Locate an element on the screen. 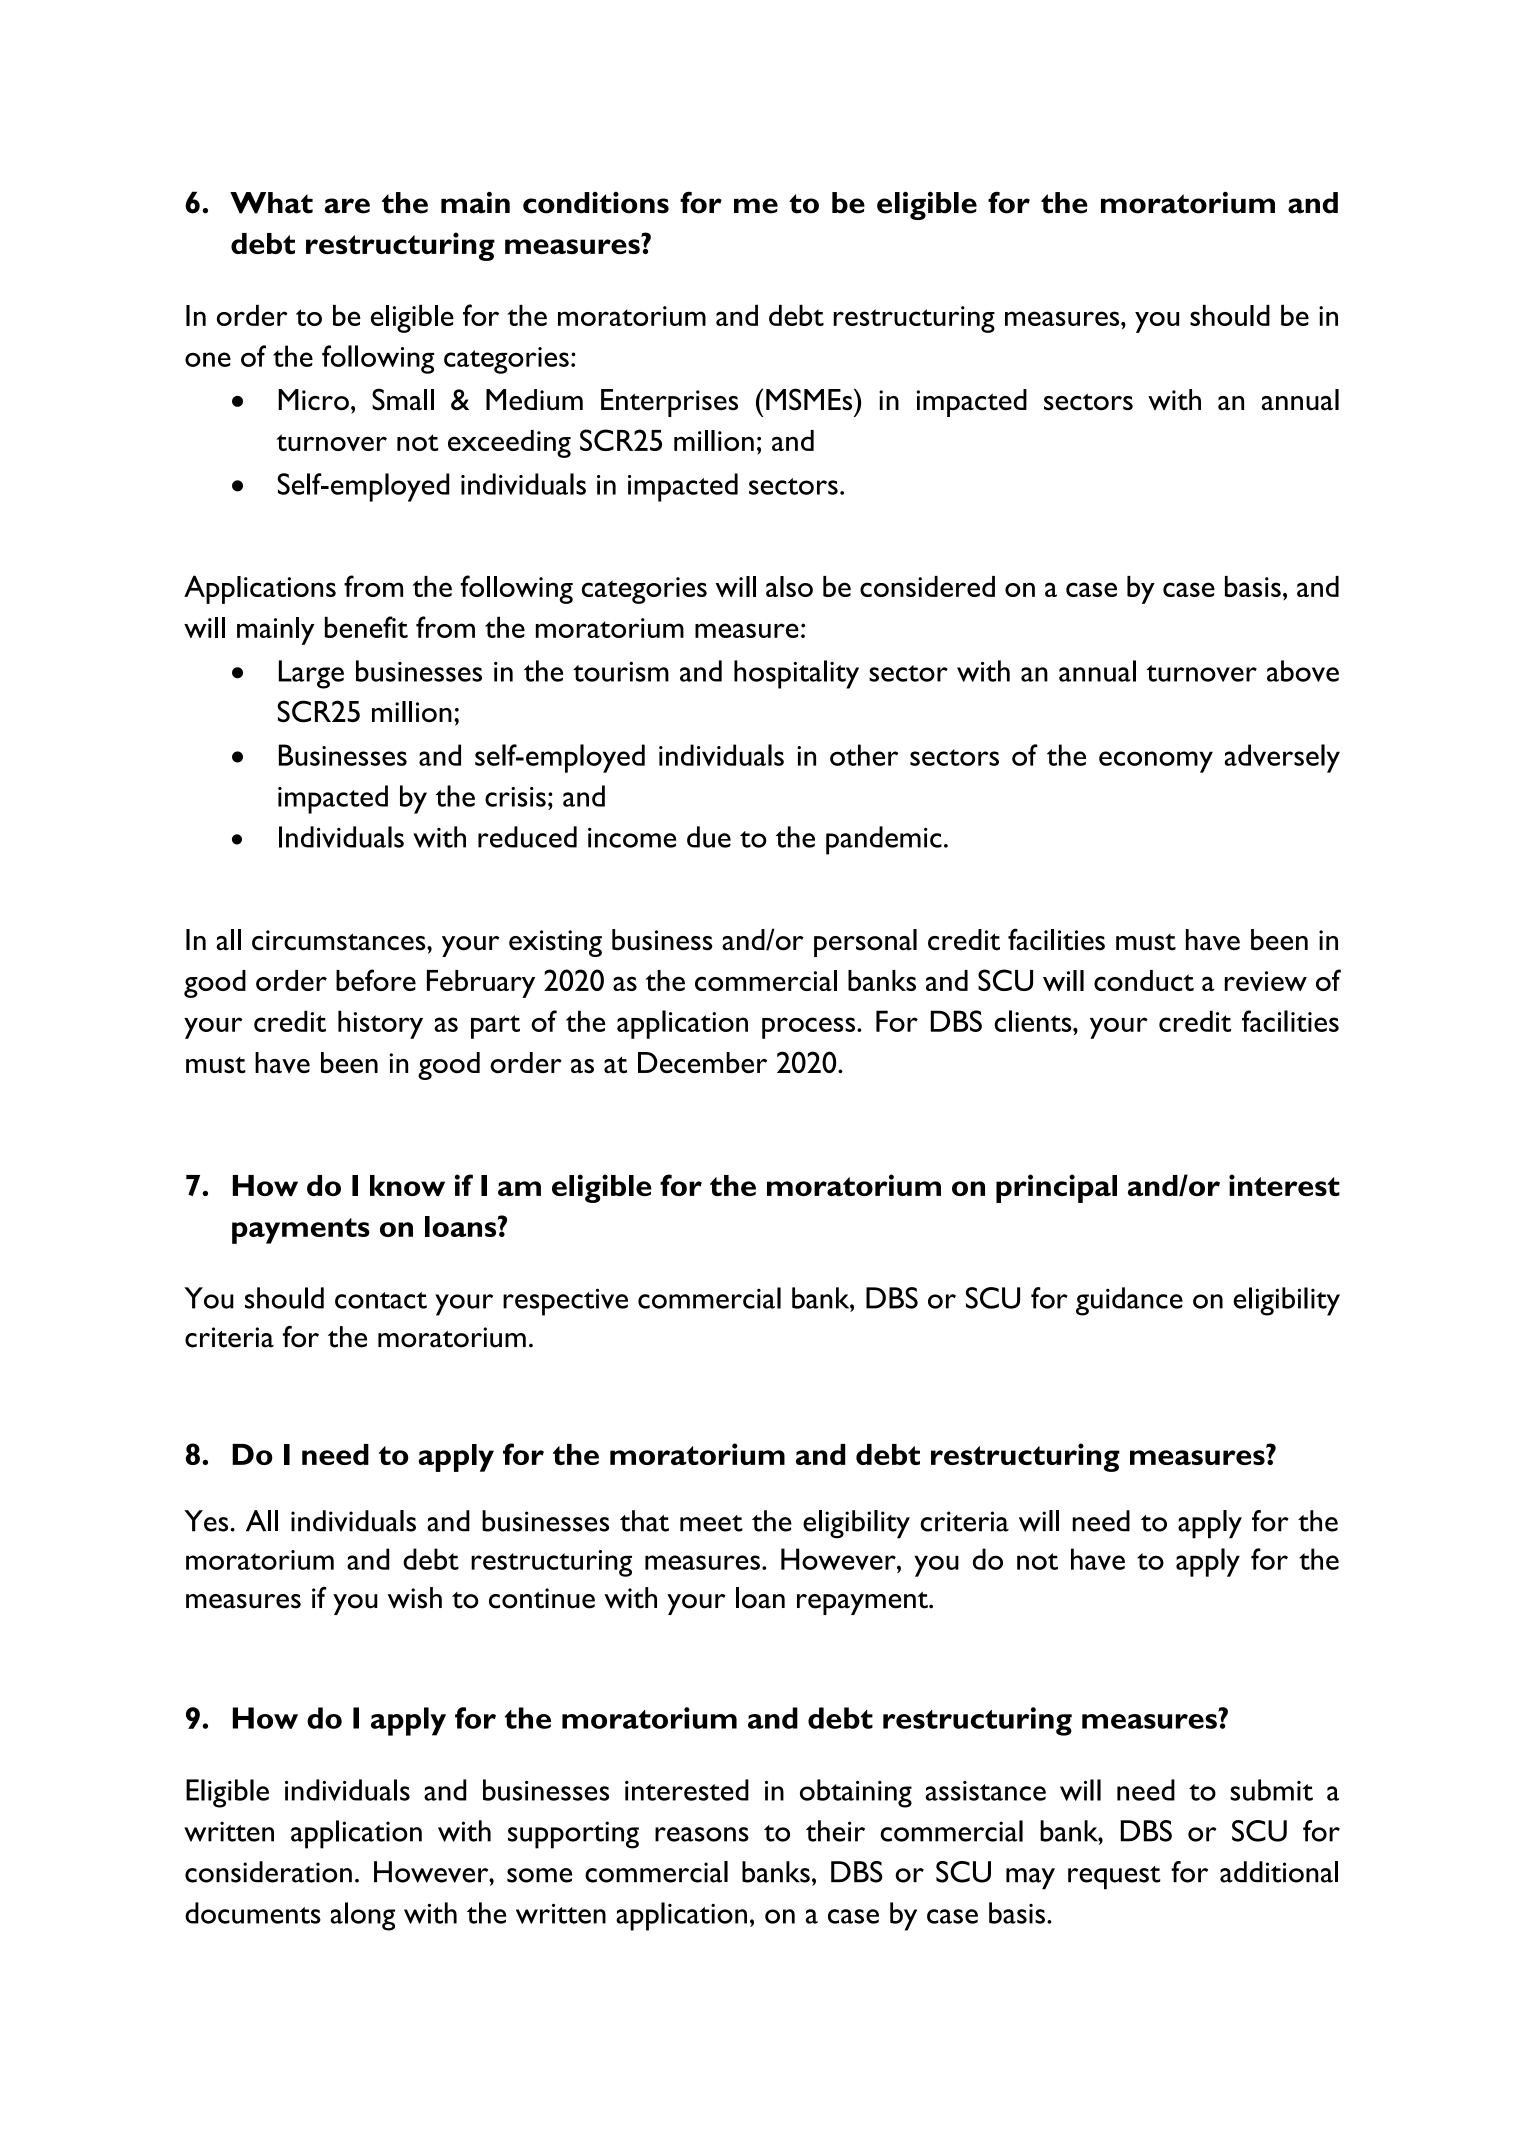 The width and height of the screenshot is (1524, 2156). history is located at coordinates (380, 1024).
